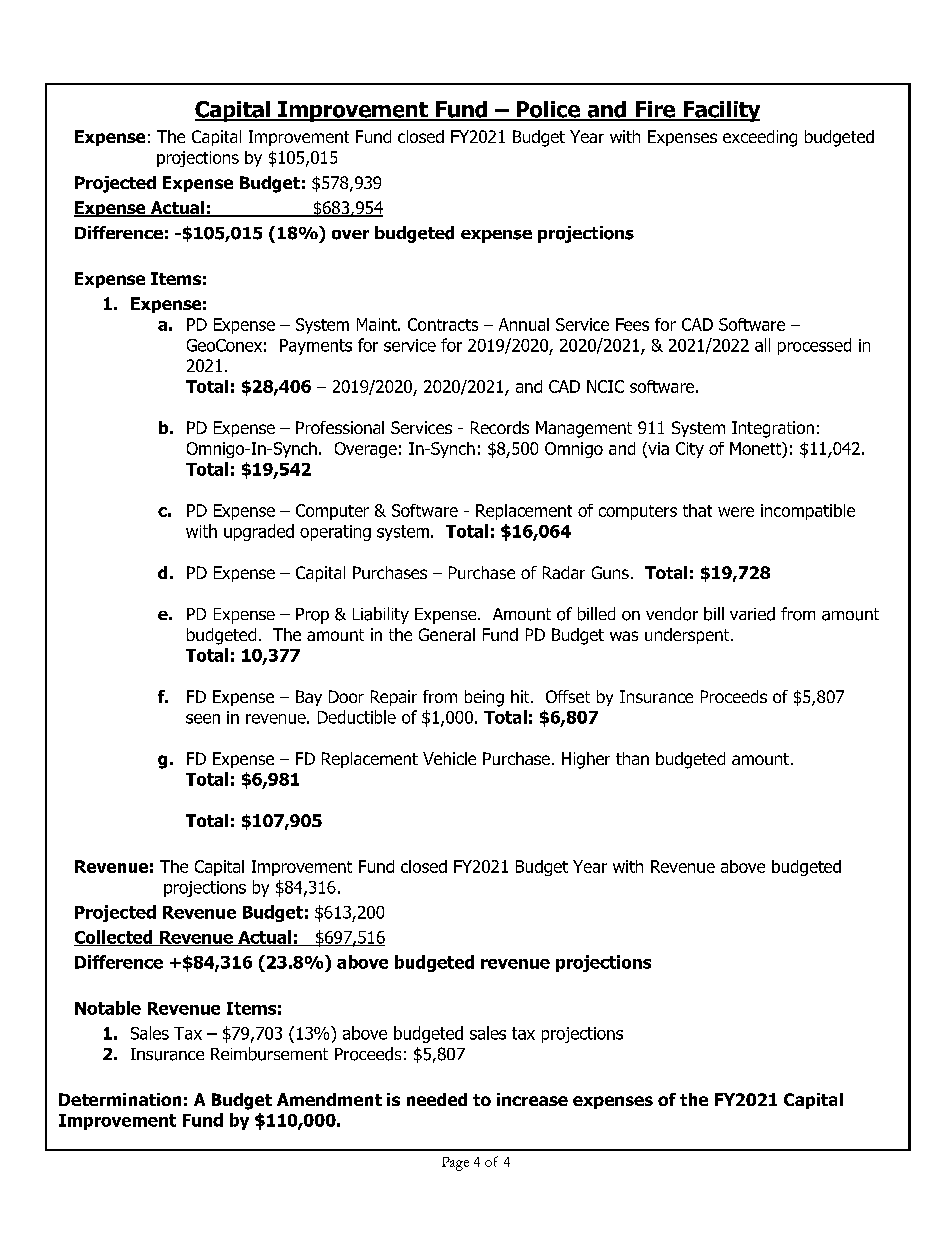 The height and width of the screenshot is (1233, 952). Describe the element at coordinates (632, 758) in the screenshot. I see `than` at that location.
